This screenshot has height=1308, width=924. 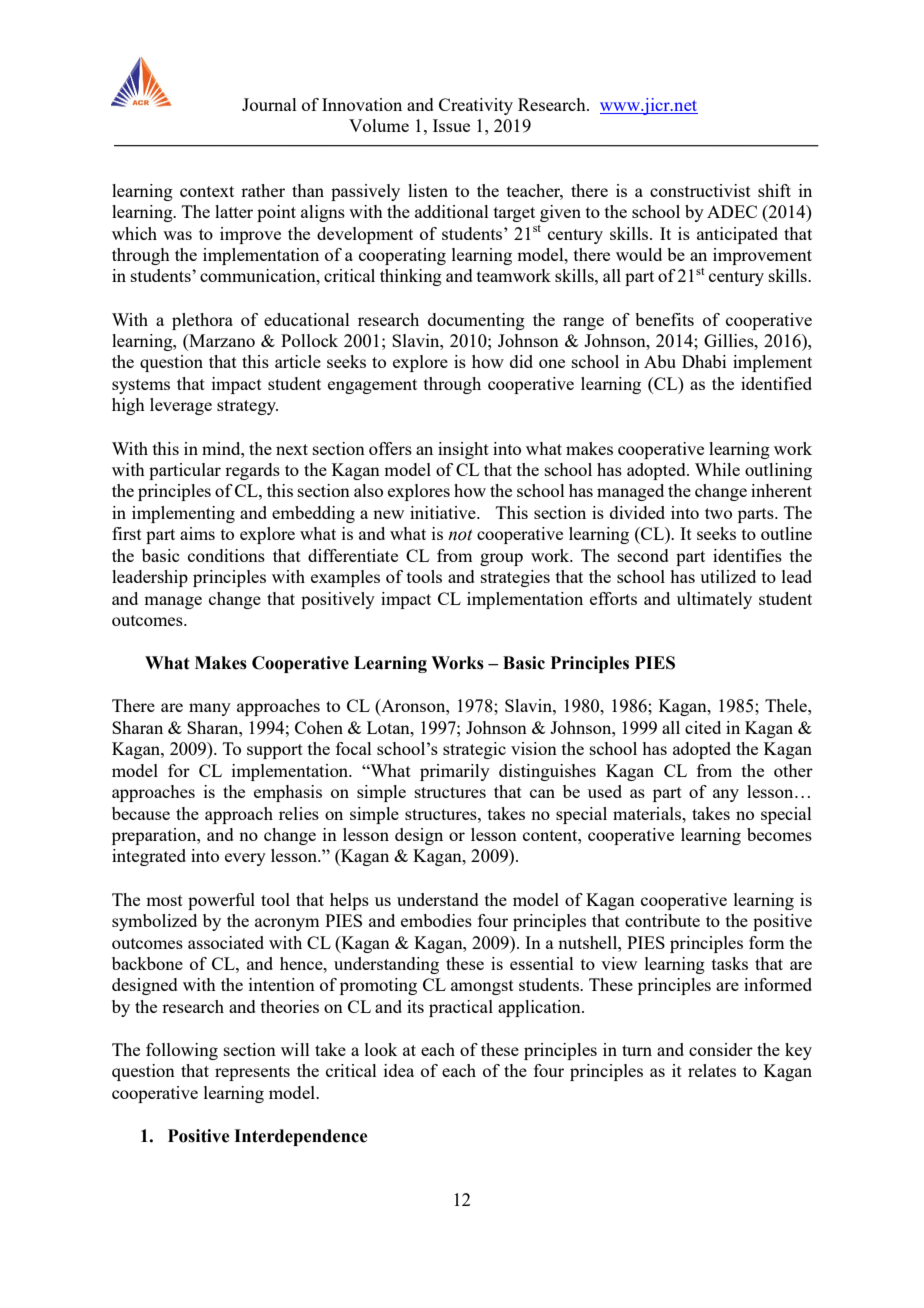 I want to click on embodies, so click(x=436, y=920).
